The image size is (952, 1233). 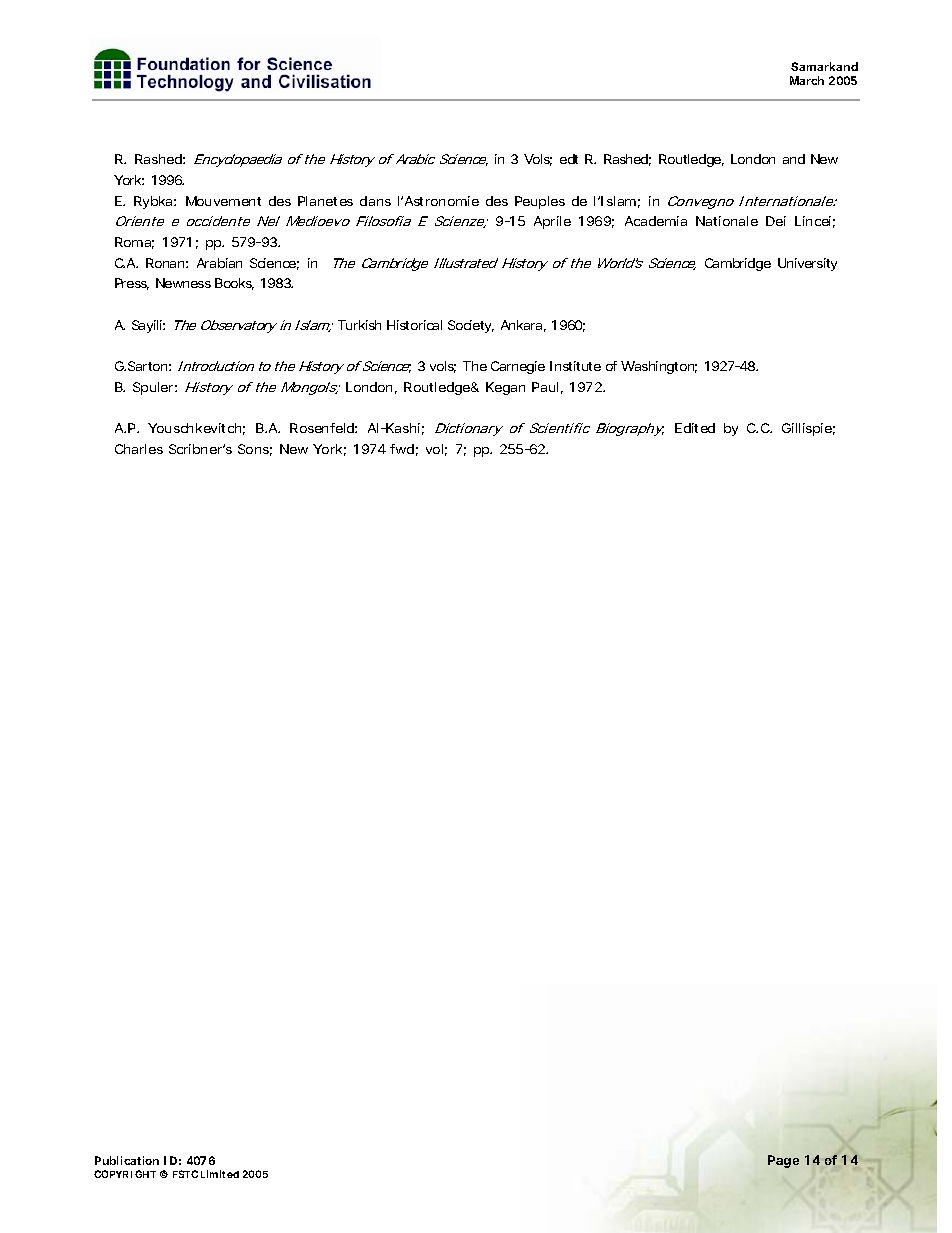 What do you see at coordinates (219, 263) in the screenshot?
I see `Arabian` at bounding box center [219, 263].
